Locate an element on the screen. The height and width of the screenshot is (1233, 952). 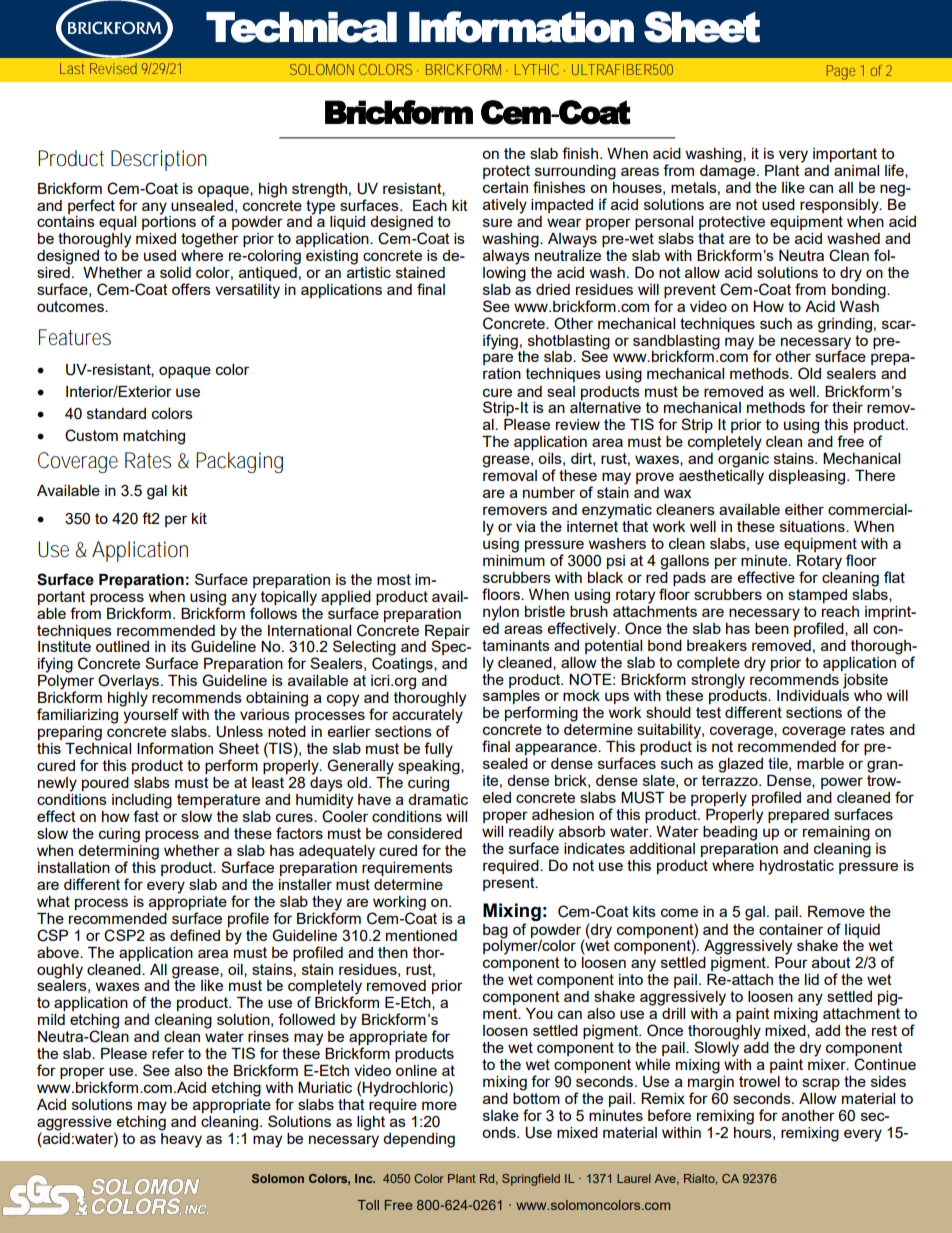
Page is located at coordinates (841, 72).
